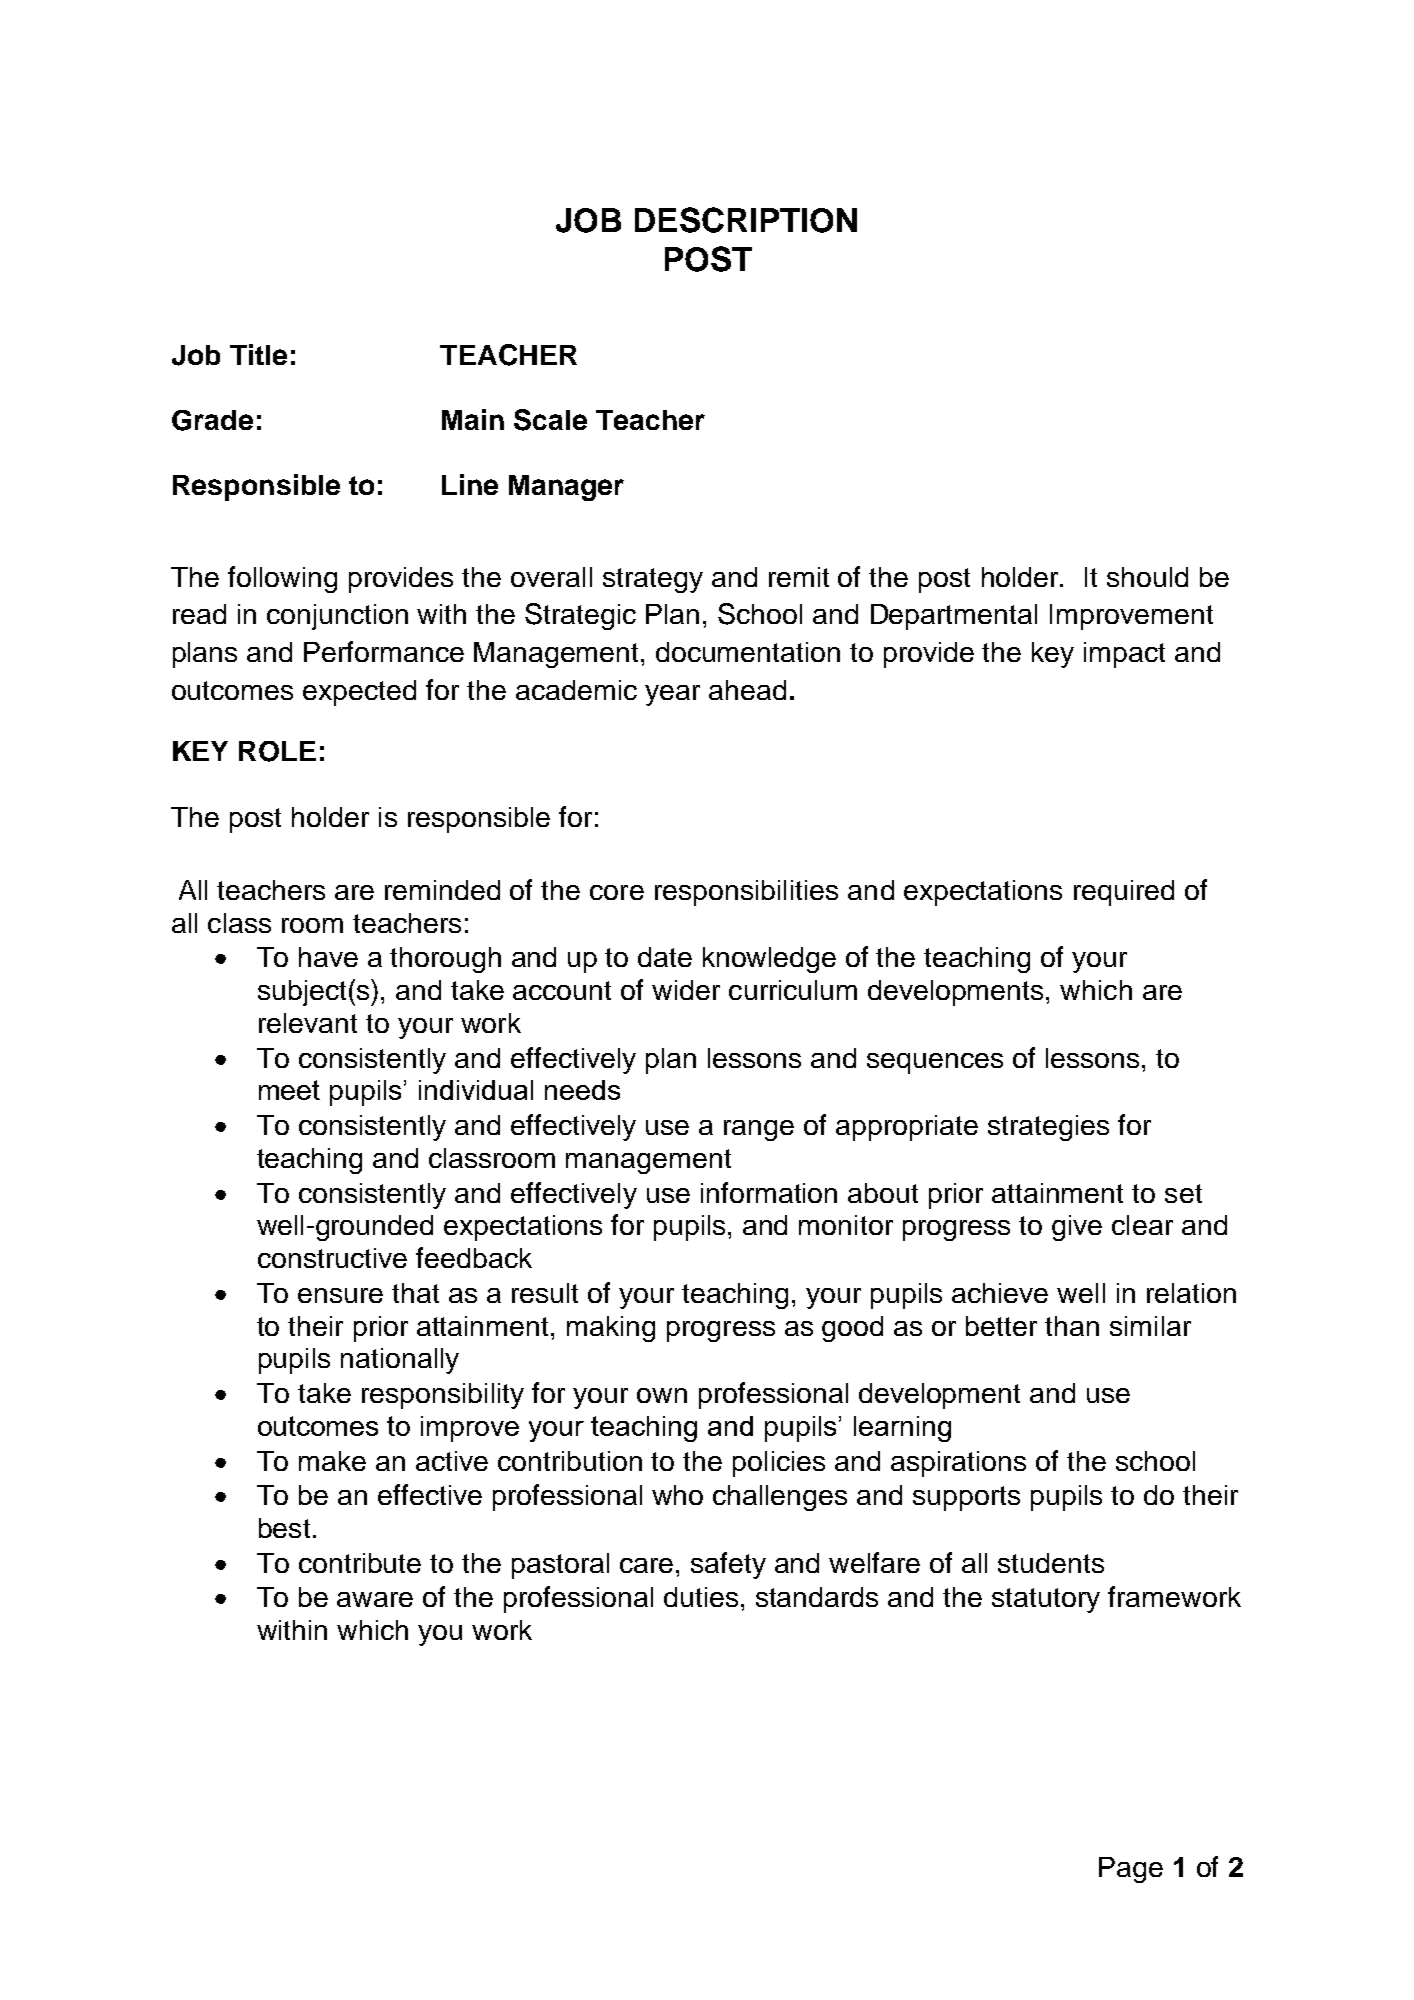 The image size is (1414, 2000). What do you see at coordinates (375, 1599) in the screenshot?
I see `aware` at bounding box center [375, 1599].
